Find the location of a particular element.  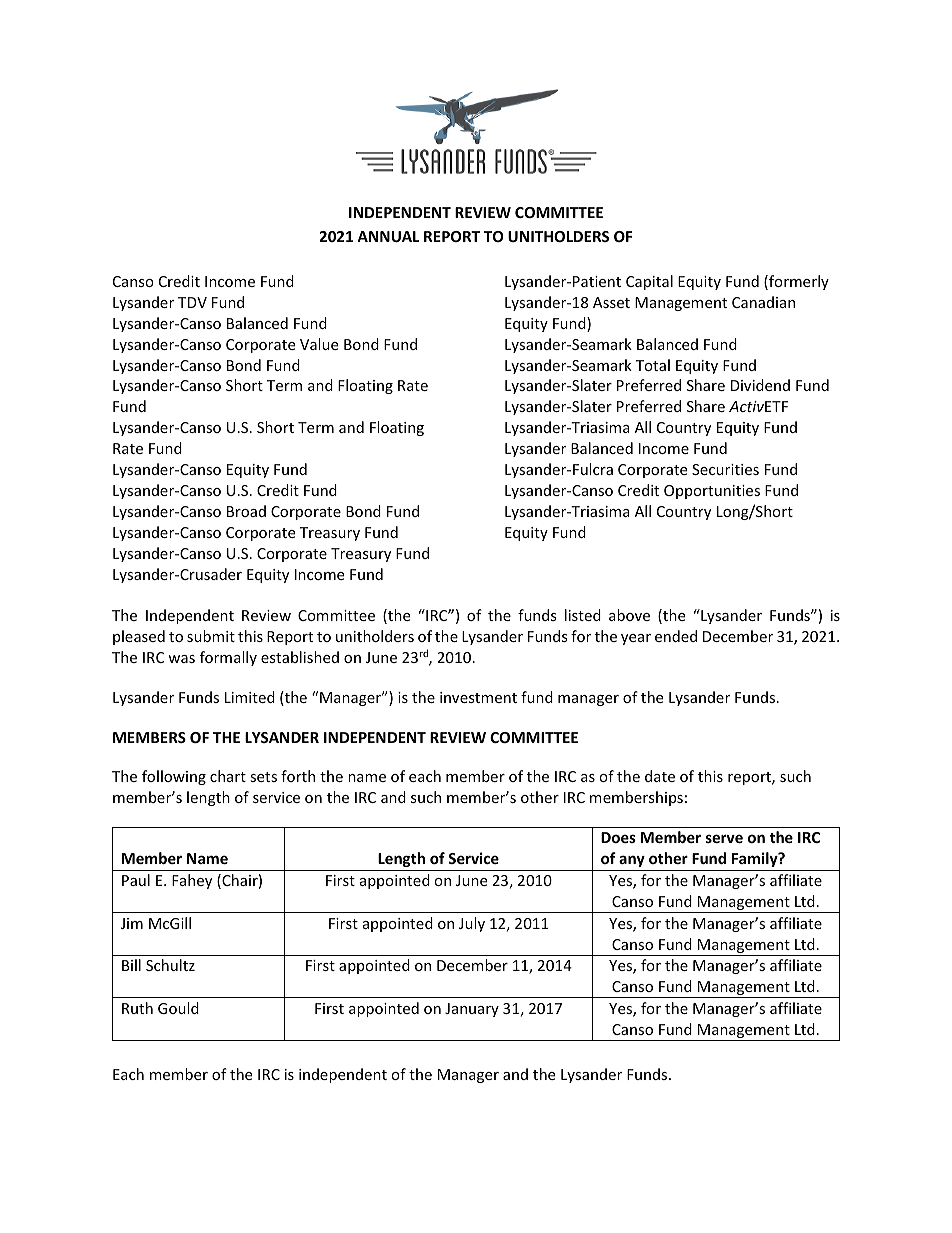

Value is located at coordinates (319, 344).
